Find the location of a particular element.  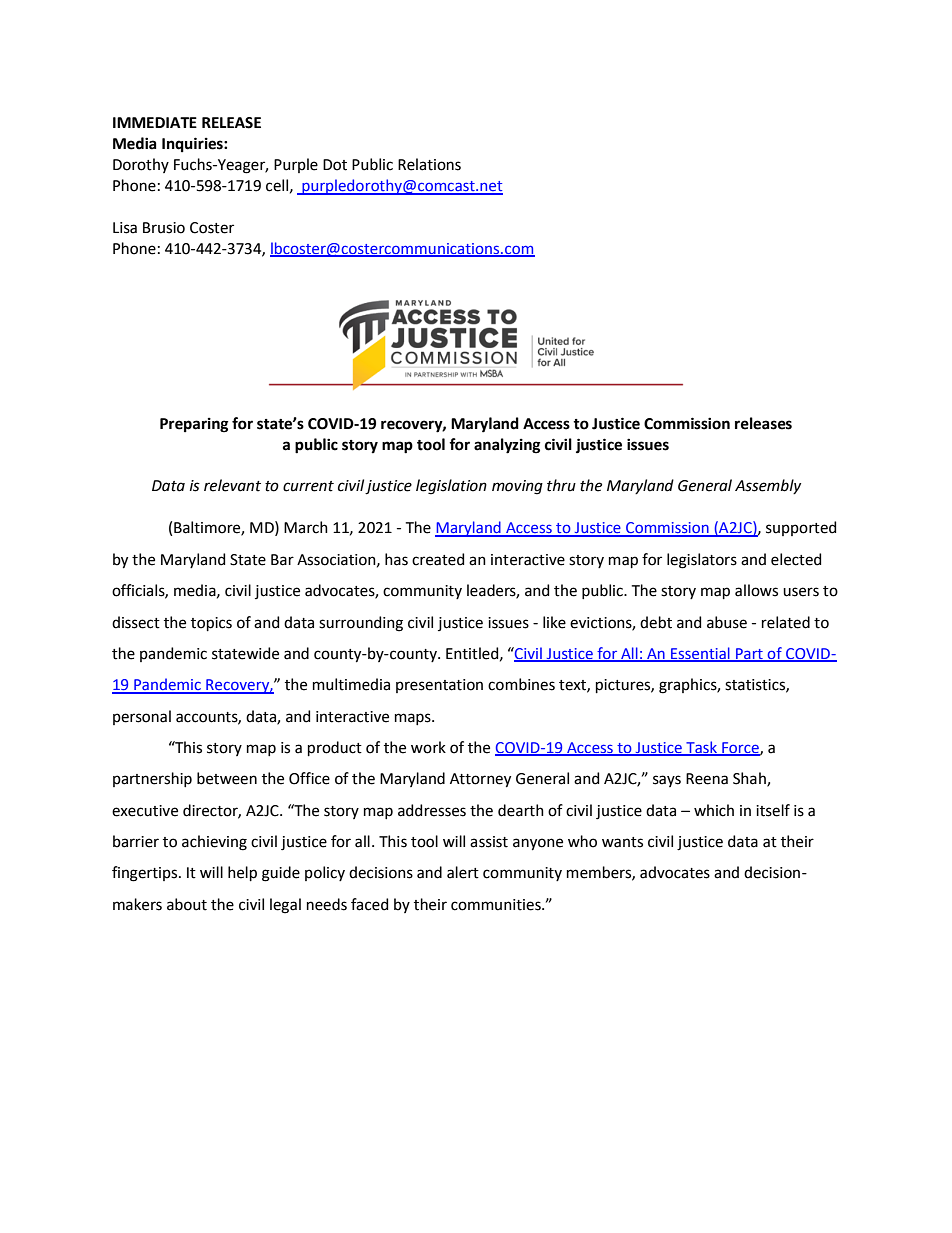

Lisa is located at coordinates (125, 228).
